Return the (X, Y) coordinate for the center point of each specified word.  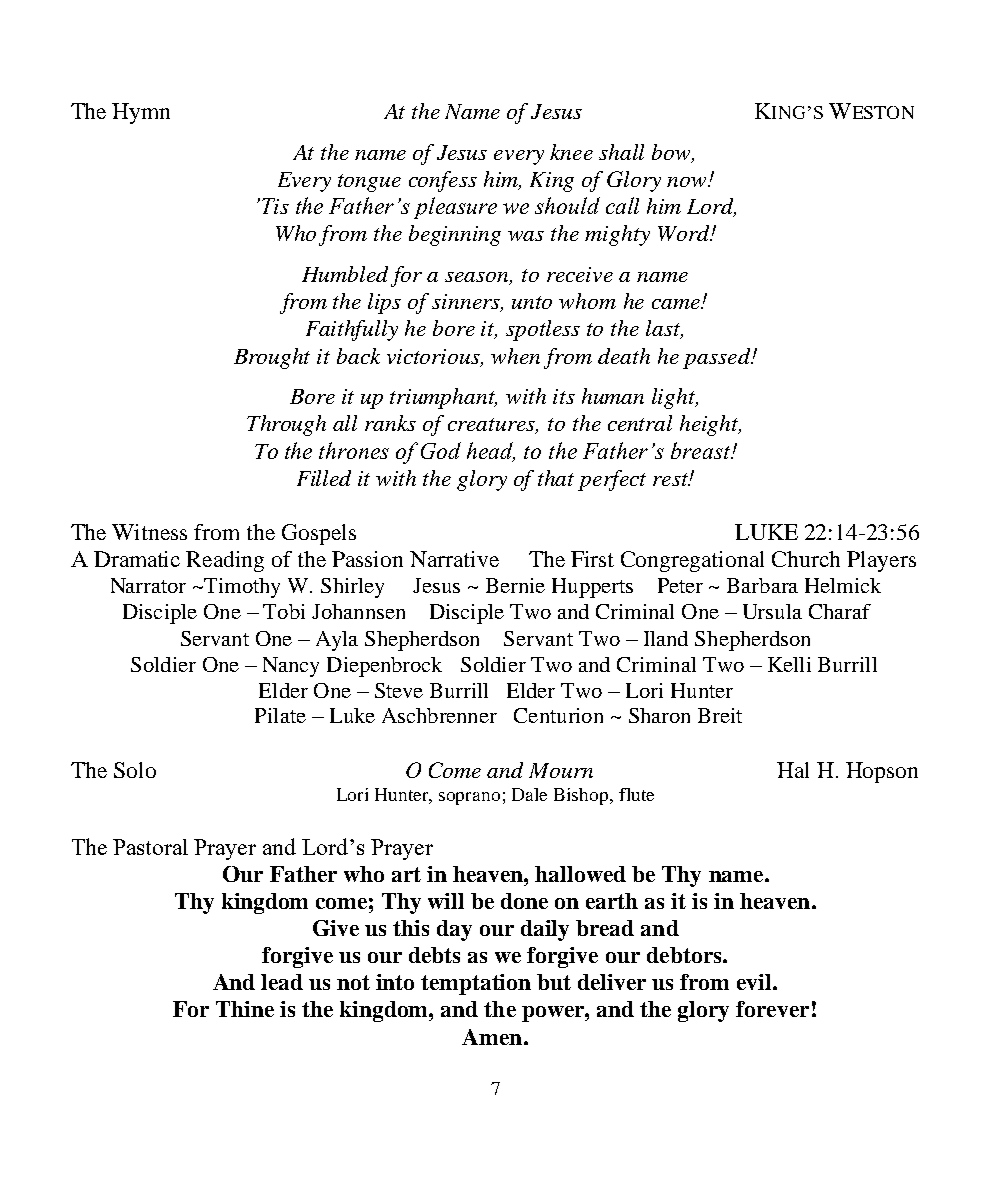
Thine (245, 1009)
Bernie (515, 585)
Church (806, 559)
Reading (225, 561)
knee (571, 152)
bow (672, 153)
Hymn (141, 113)
